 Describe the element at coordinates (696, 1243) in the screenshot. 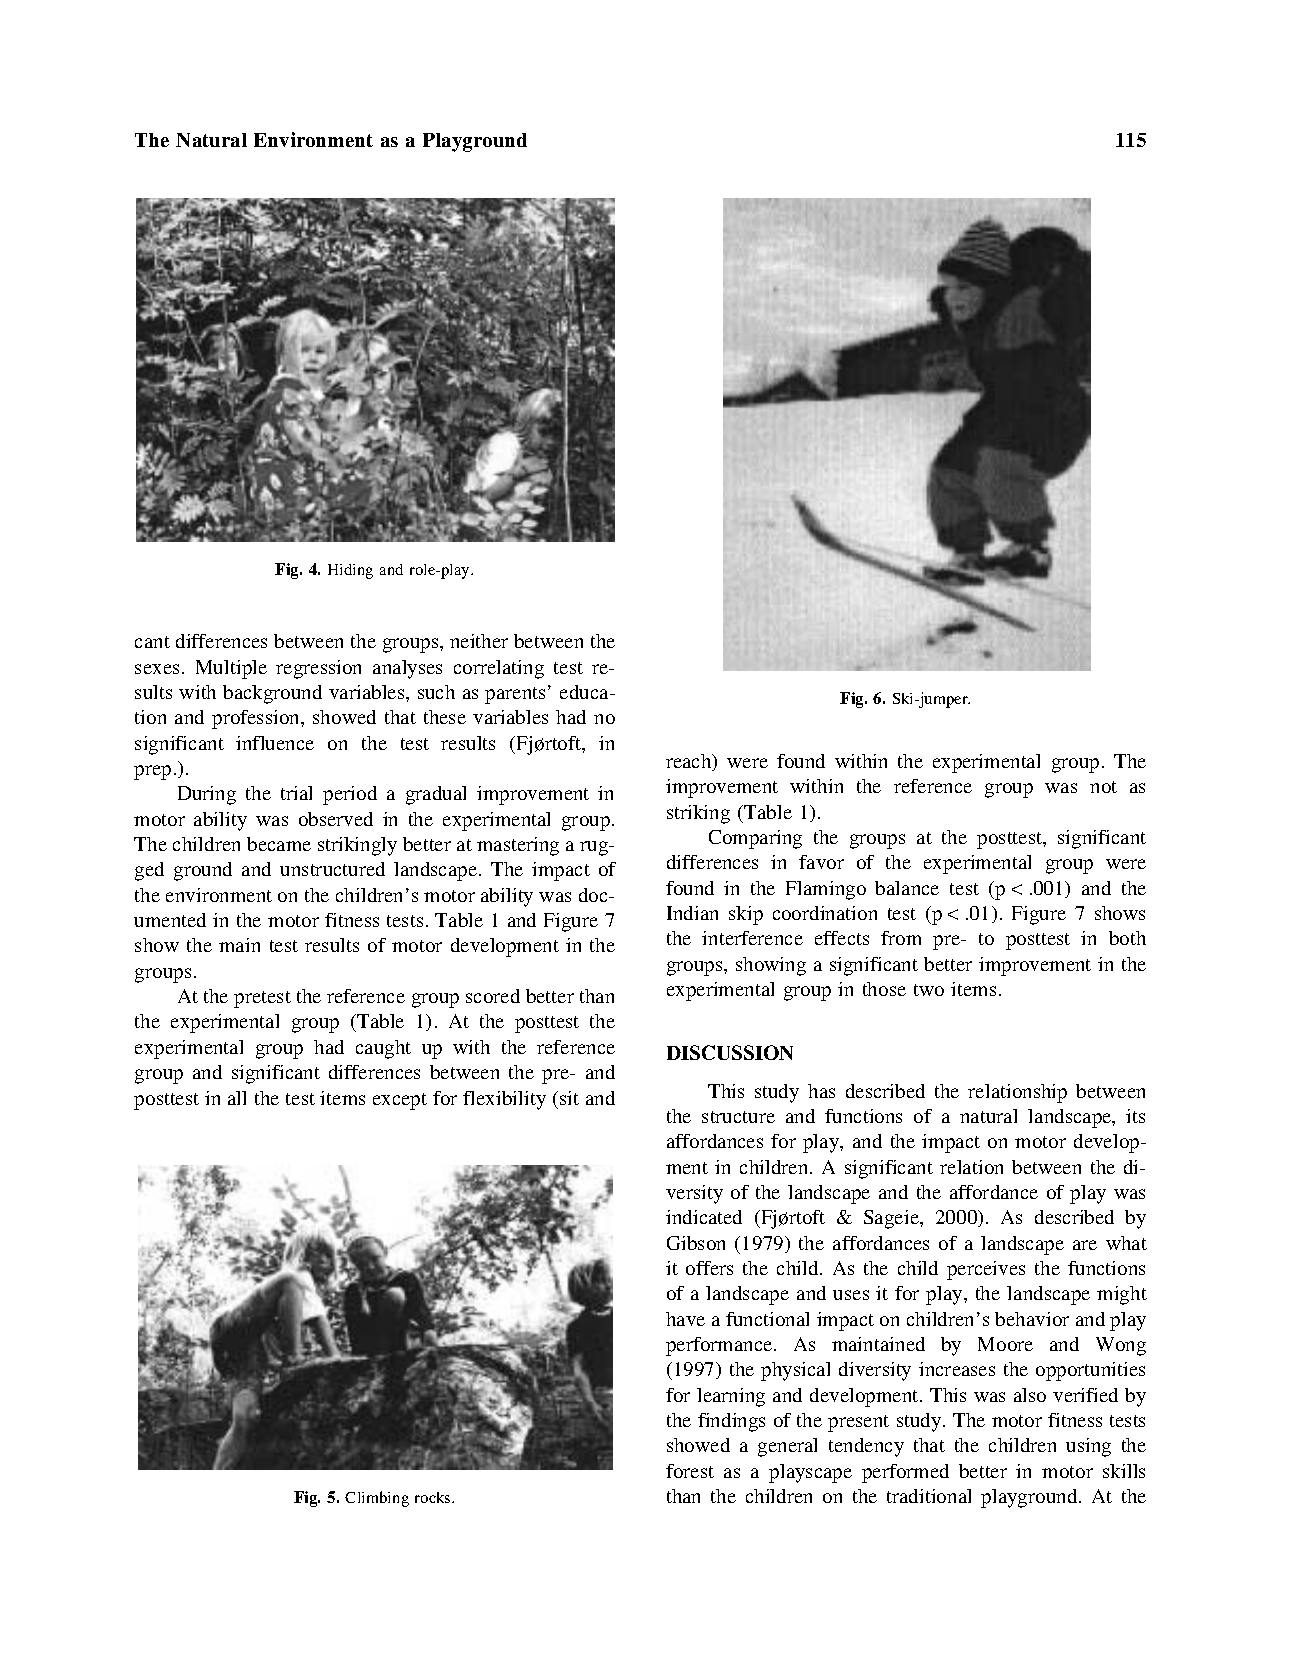

I see `Gibson` at that location.
